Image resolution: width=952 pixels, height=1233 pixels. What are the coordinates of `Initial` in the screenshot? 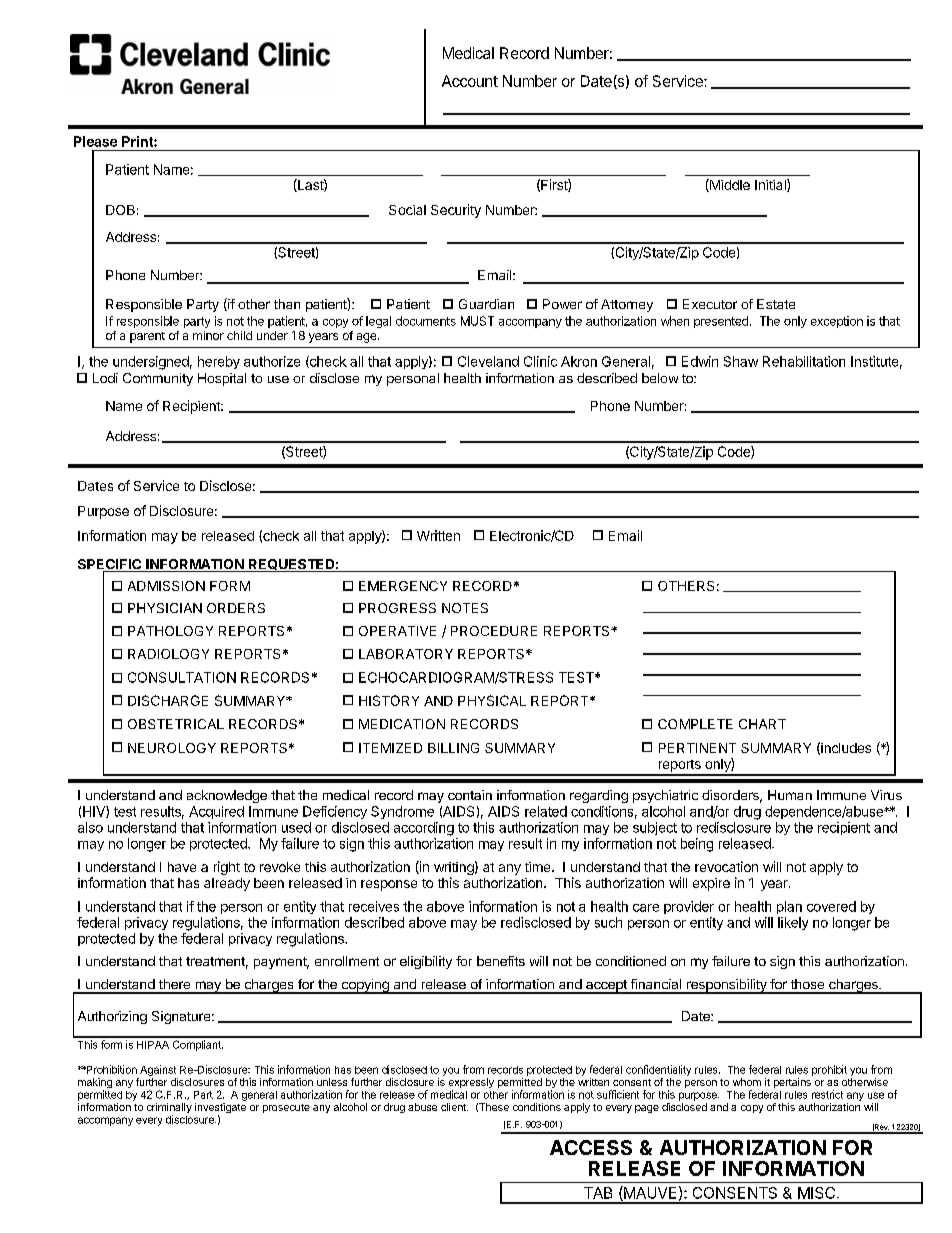 It's located at (771, 185).
